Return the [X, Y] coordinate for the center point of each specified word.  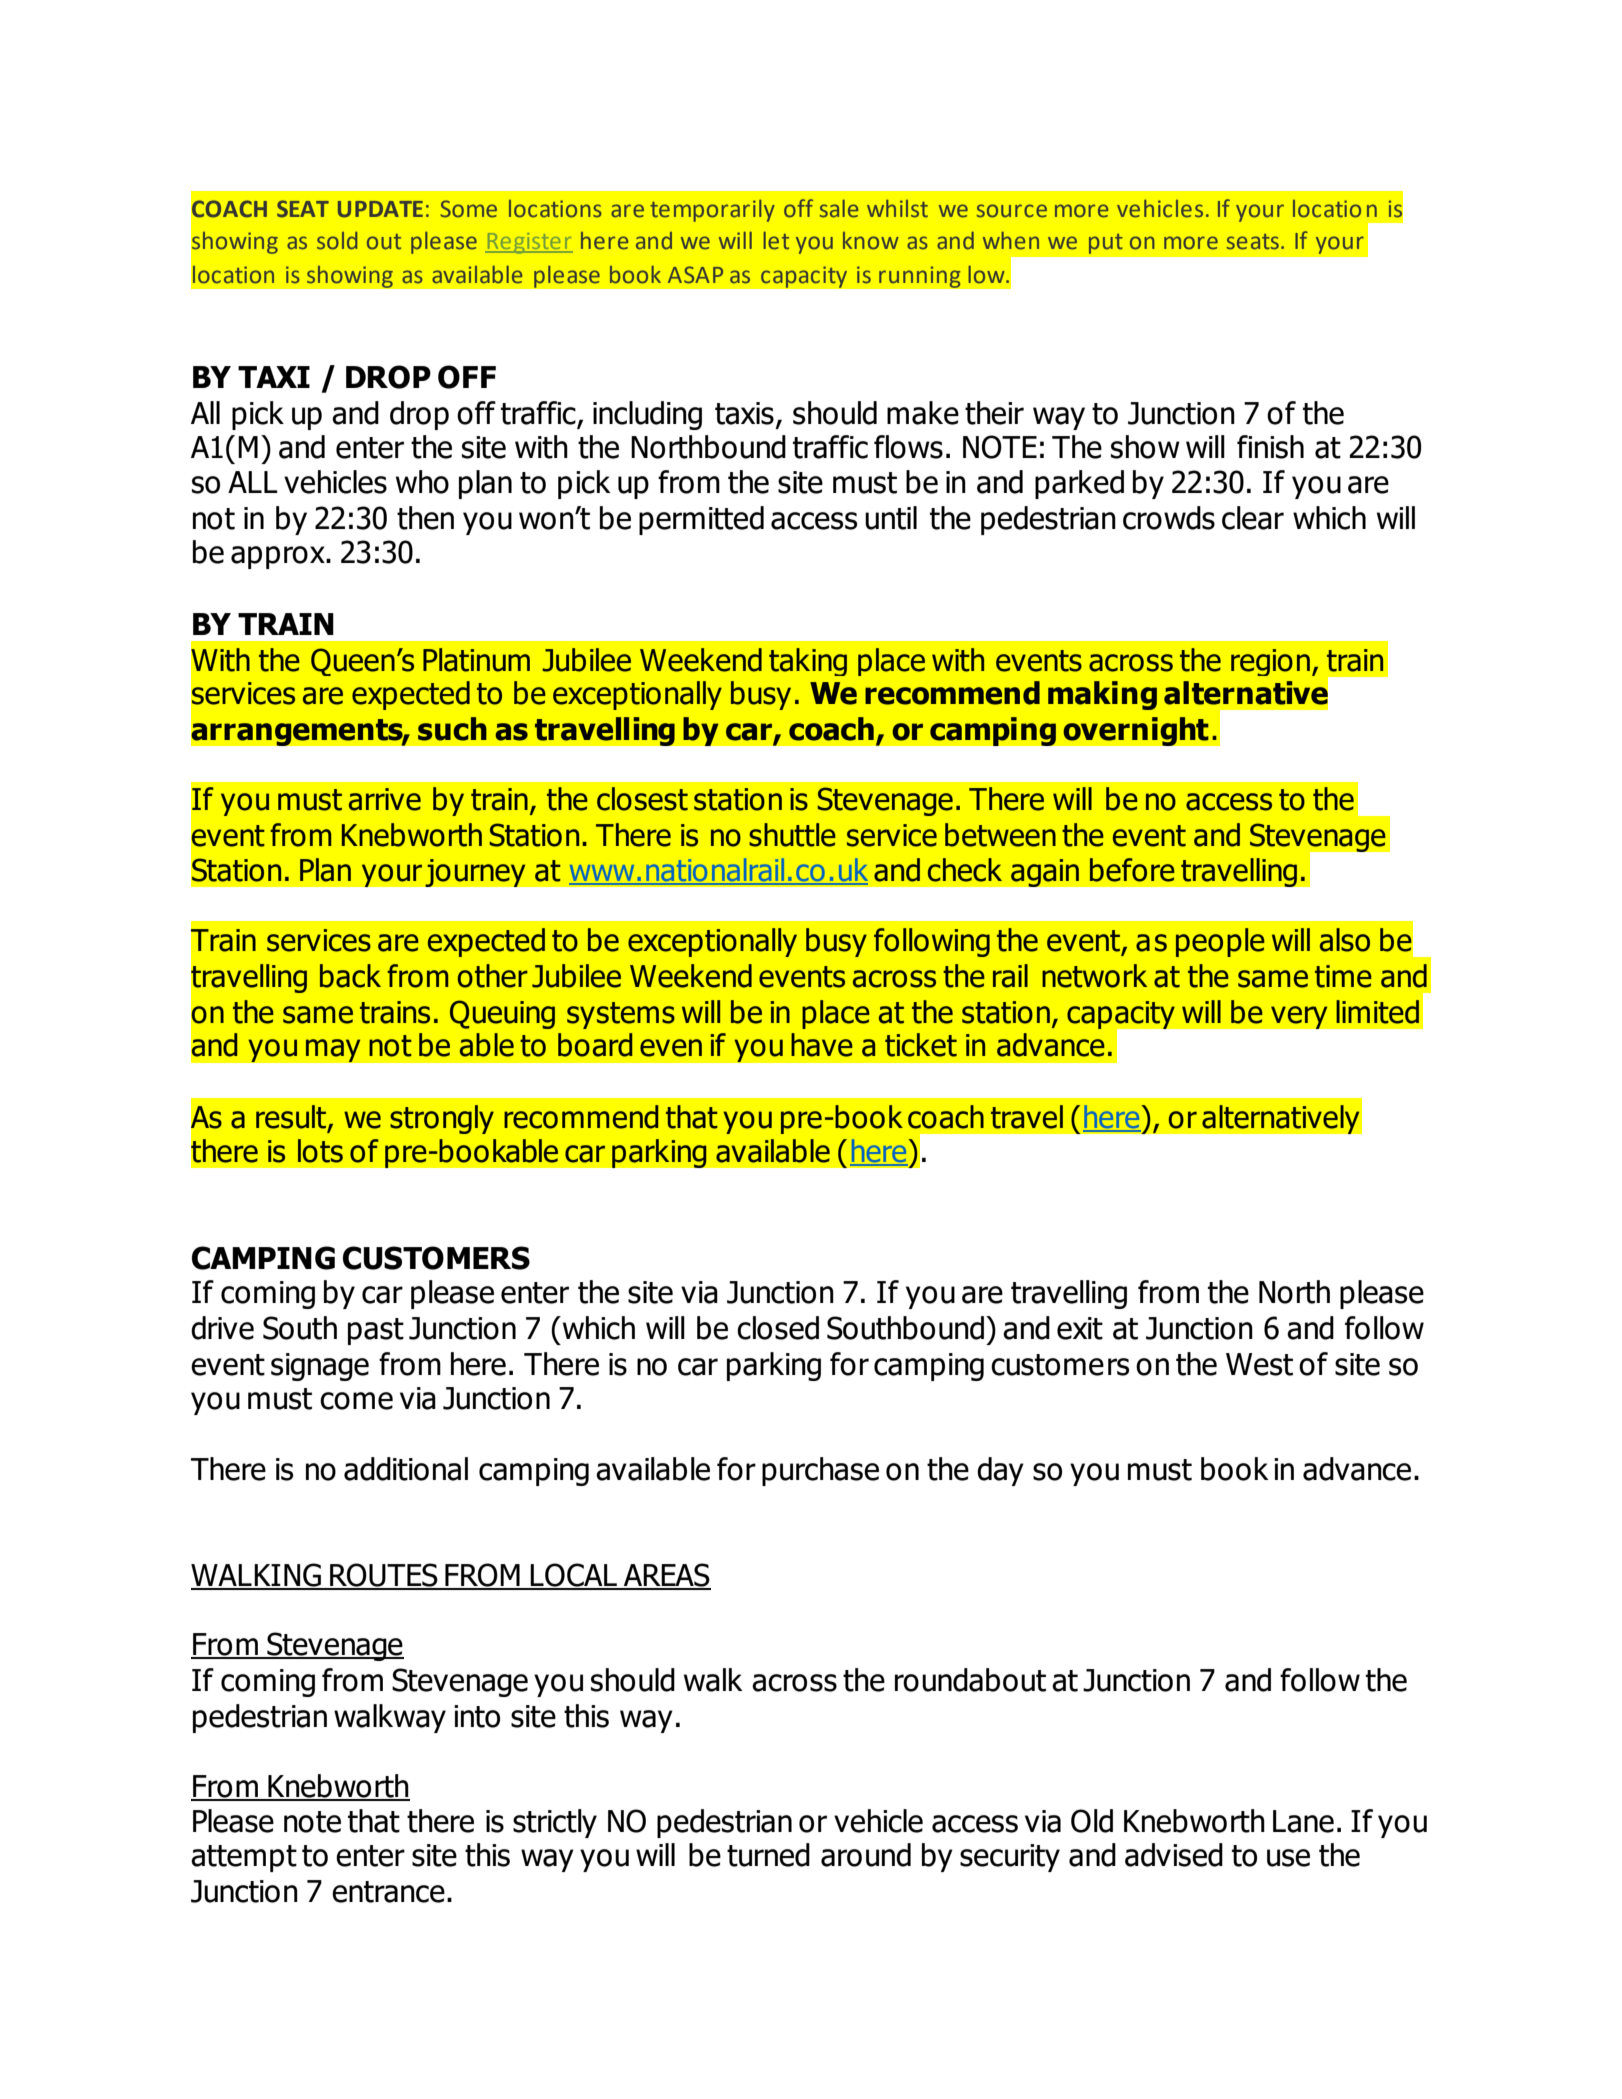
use [1288, 1858]
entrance [388, 1892]
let [776, 241]
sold [337, 241]
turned [768, 1855]
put [1106, 244]
